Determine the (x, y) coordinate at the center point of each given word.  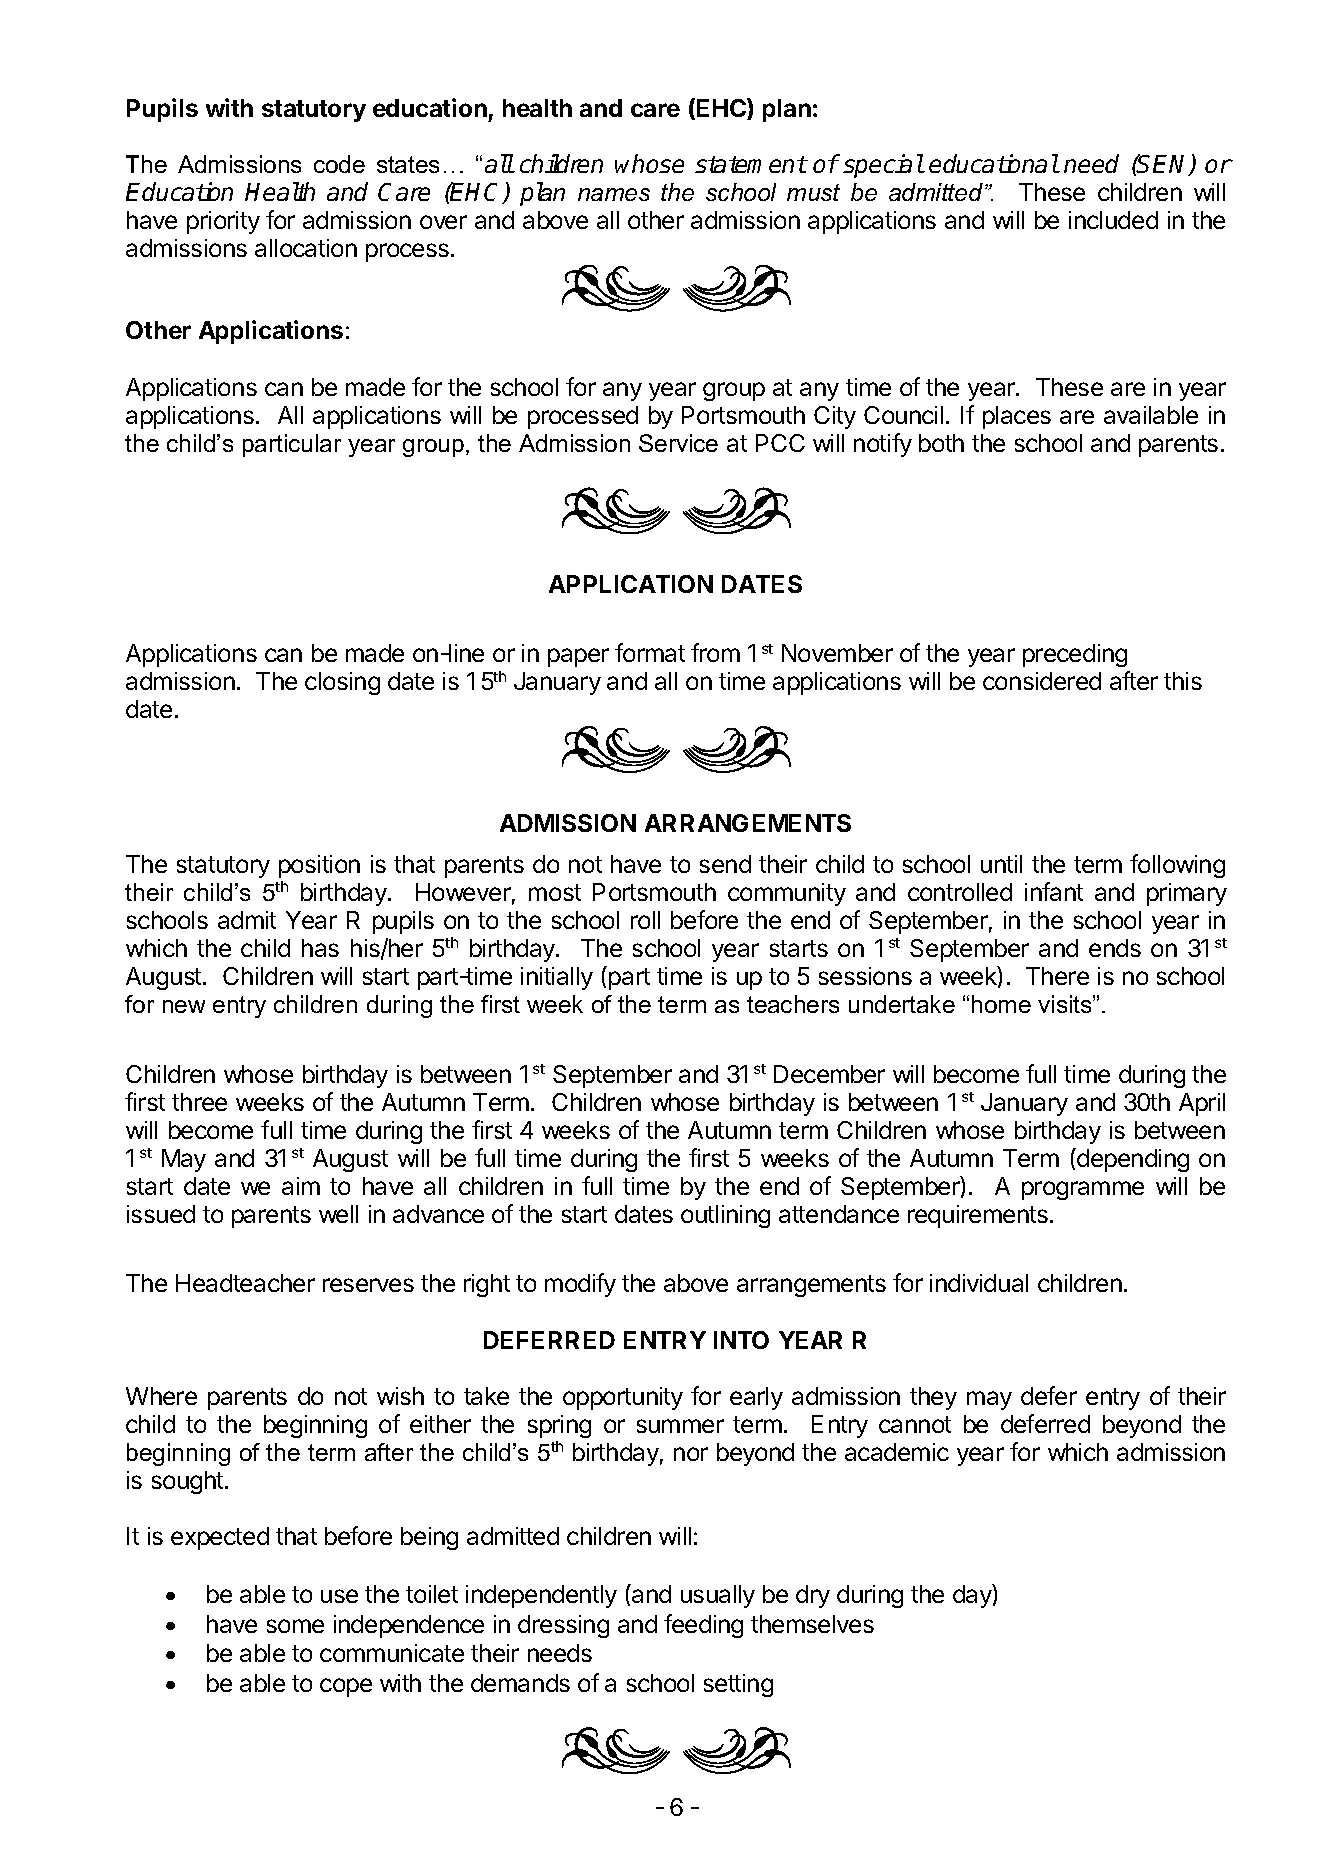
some (295, 1626)
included (1113, 220)
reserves (368, 1285)
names (614, 194)
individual (979, 1283)
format (650, 652)
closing (342, 683)
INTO (741, 1340)
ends (1115, 948)
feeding (703, 1626)
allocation (306, 248)
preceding (1075, 655)
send (725, 864)
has (320, 948)
